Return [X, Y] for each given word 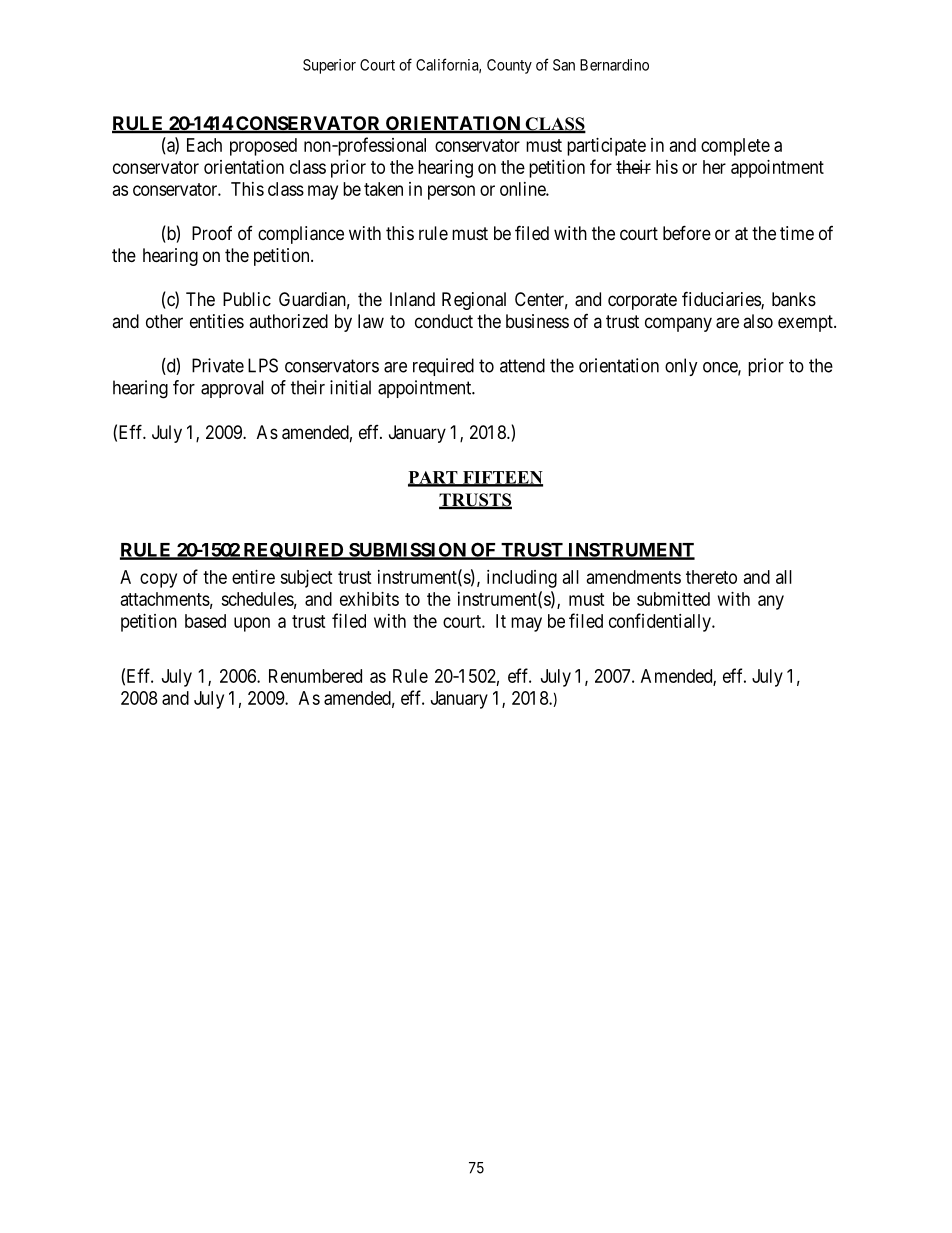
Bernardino [614, 65]
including [522, 579]
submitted [673, 599]
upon [252, 624]
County [509, 66]
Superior [329, 66]
